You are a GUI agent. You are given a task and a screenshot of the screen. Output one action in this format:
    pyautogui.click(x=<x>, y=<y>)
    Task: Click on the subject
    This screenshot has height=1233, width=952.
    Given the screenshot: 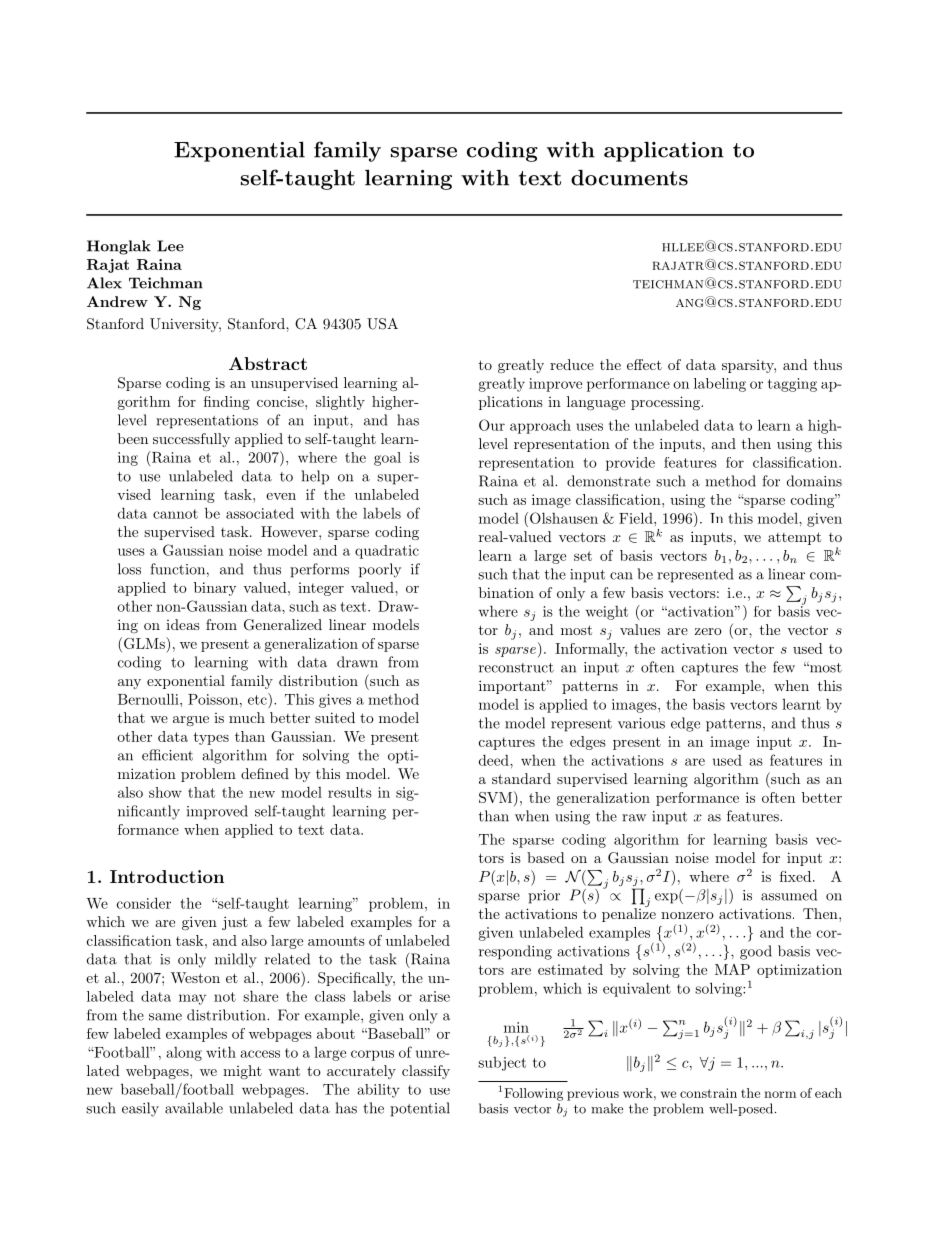 What is the action you would take?
    pyautogui.click(x=502, y=1064)
